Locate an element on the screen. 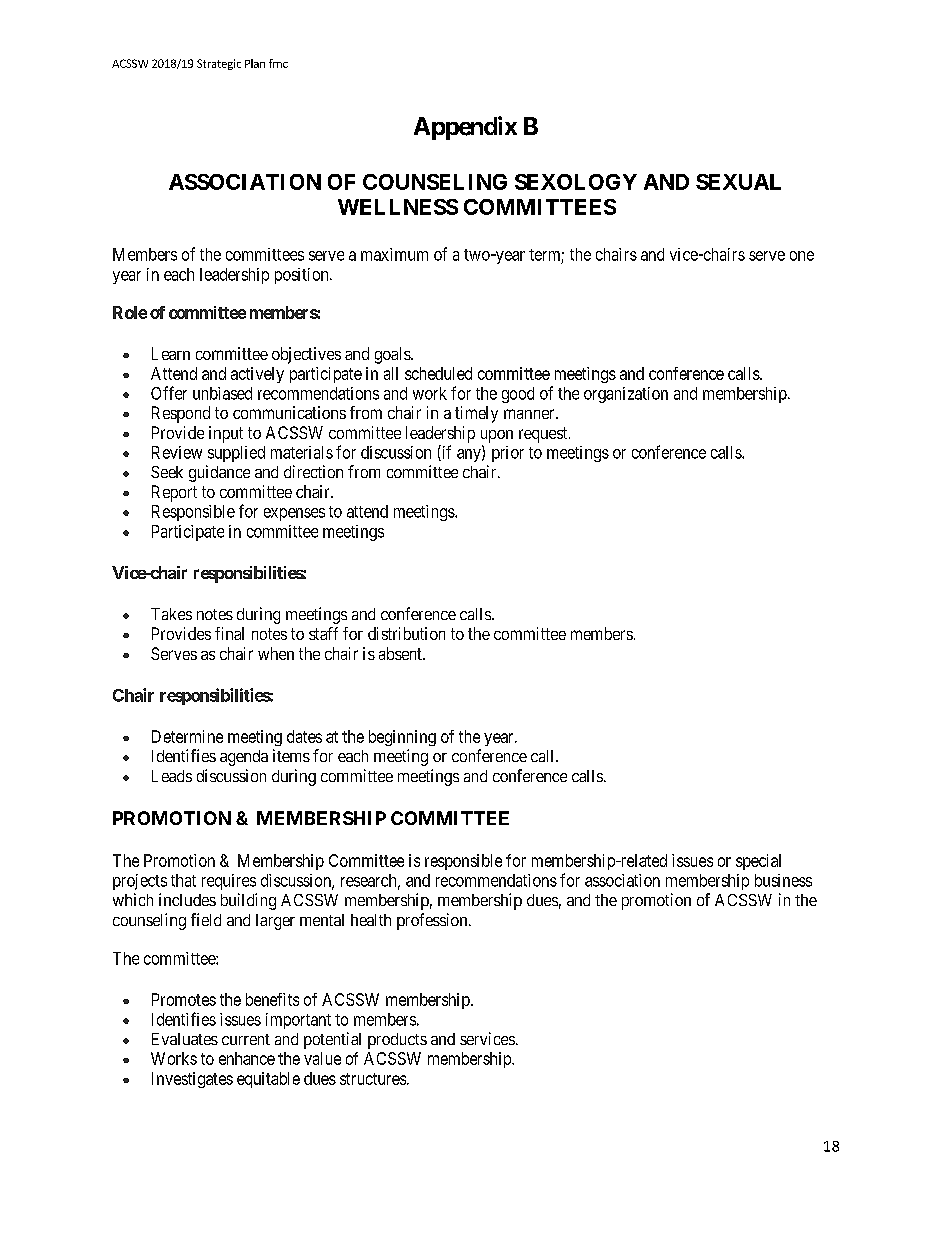 Image resolution: width=952 pixels, height=1233 pixels. Takes is located at coordinates (171, 614).
